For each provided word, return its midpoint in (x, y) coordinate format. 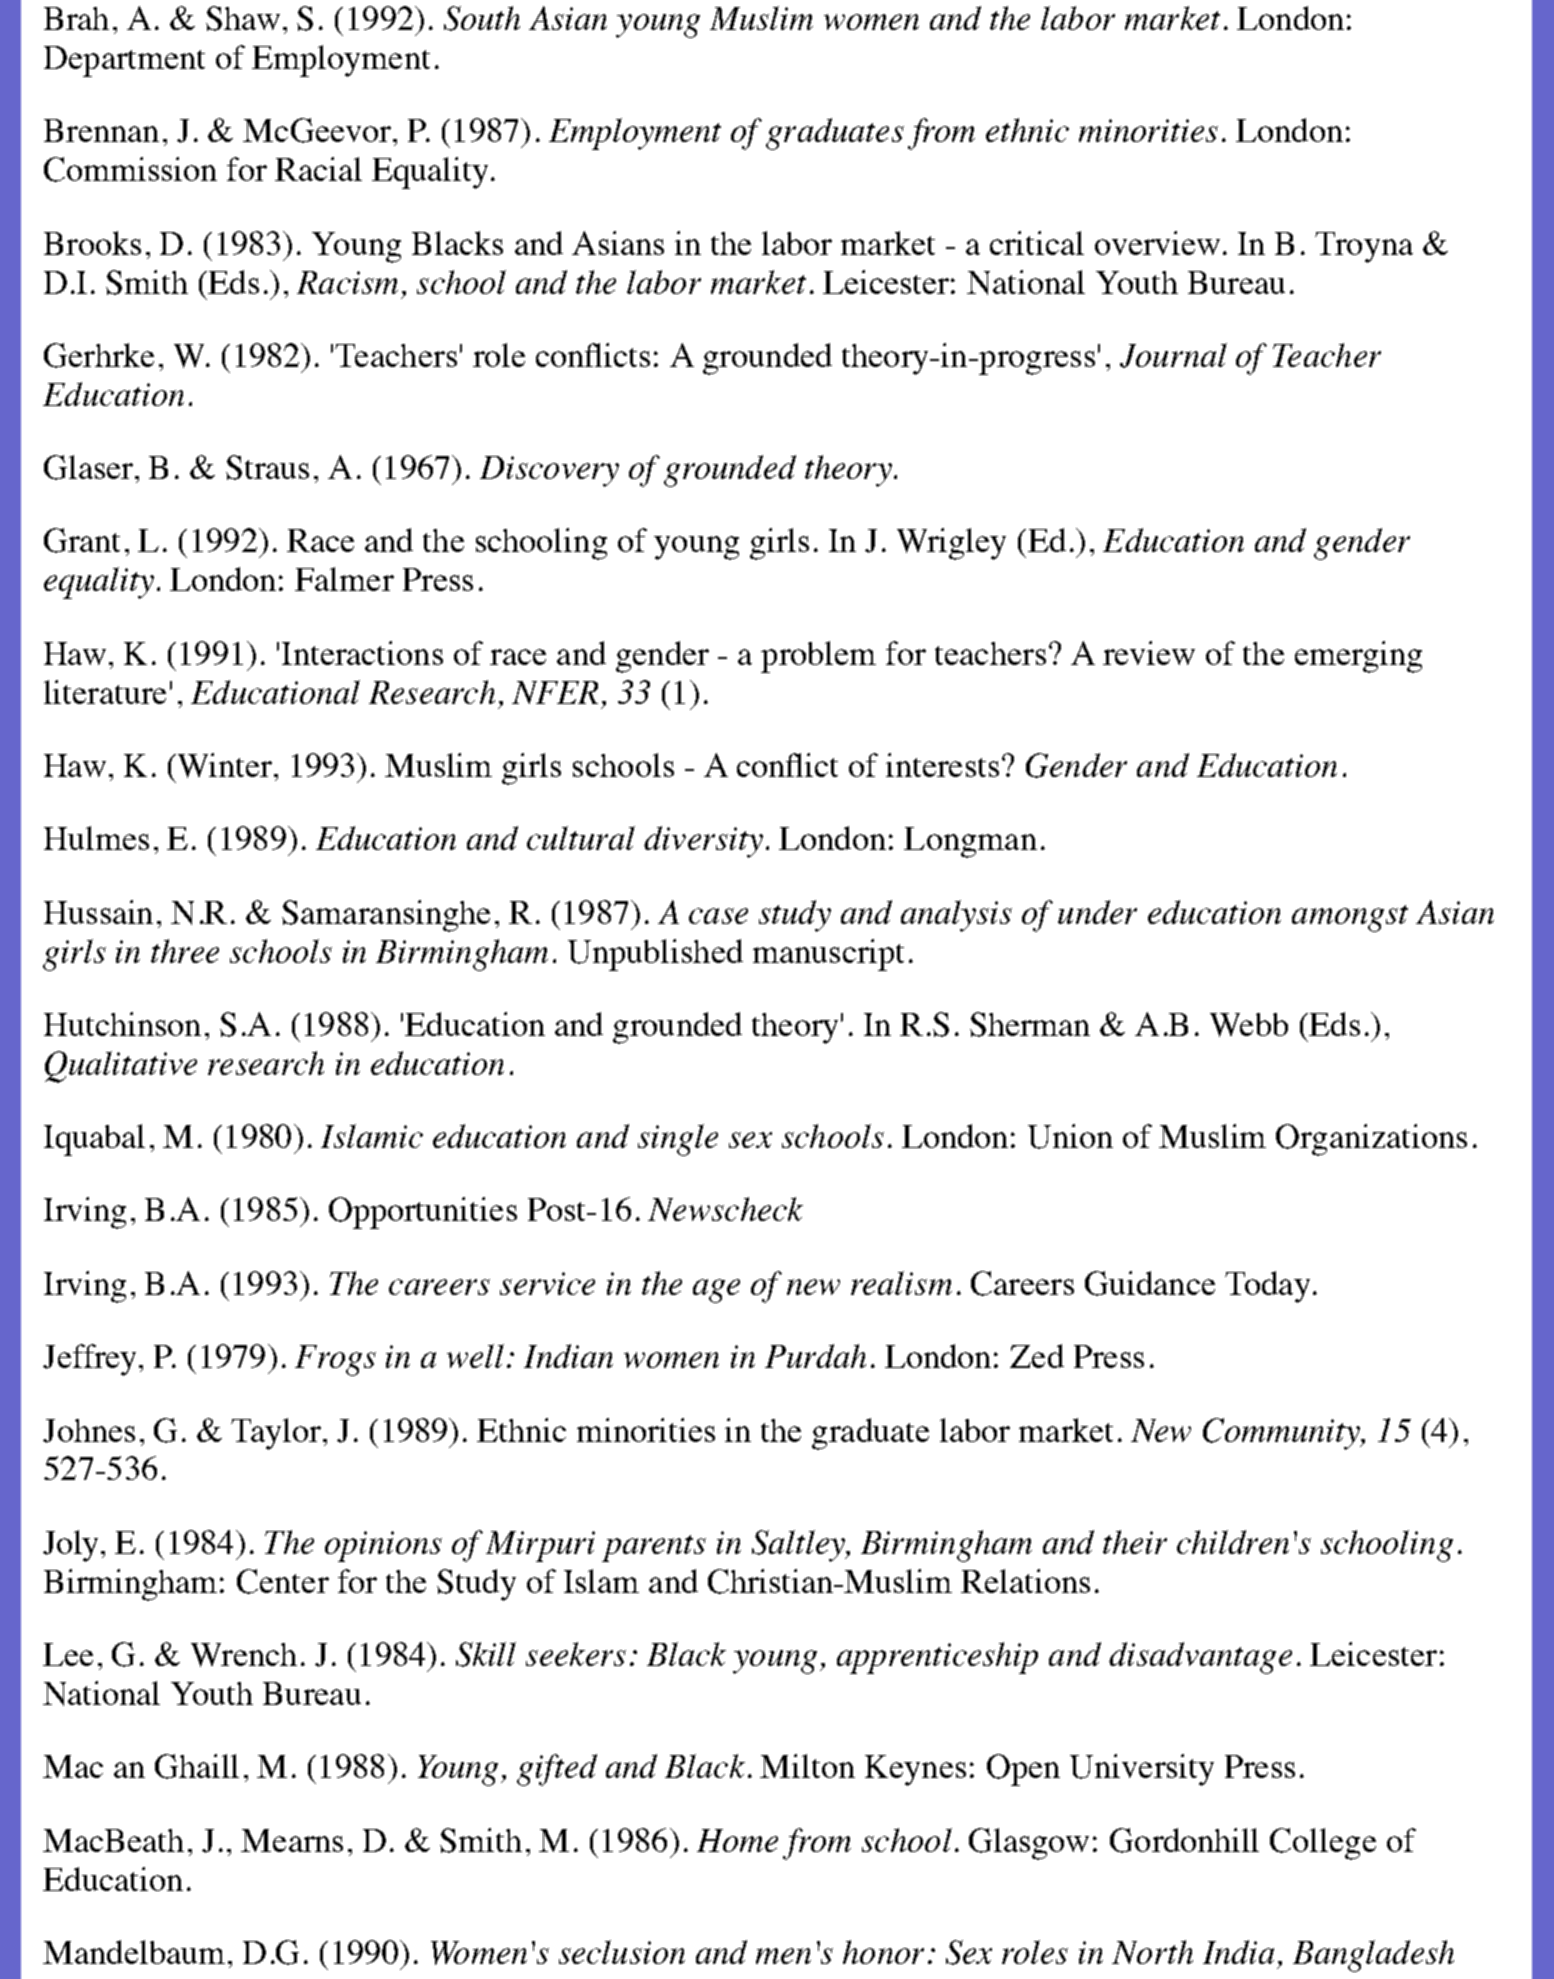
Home (737, 1840)
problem (818, 657)
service (547, 1283)
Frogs (335, 1360)
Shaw (243, 18)
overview (1159, 243)
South (482, 18)
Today (1267, 1287)
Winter (223, 765)
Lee (68, 1654)
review (1149, 653)
